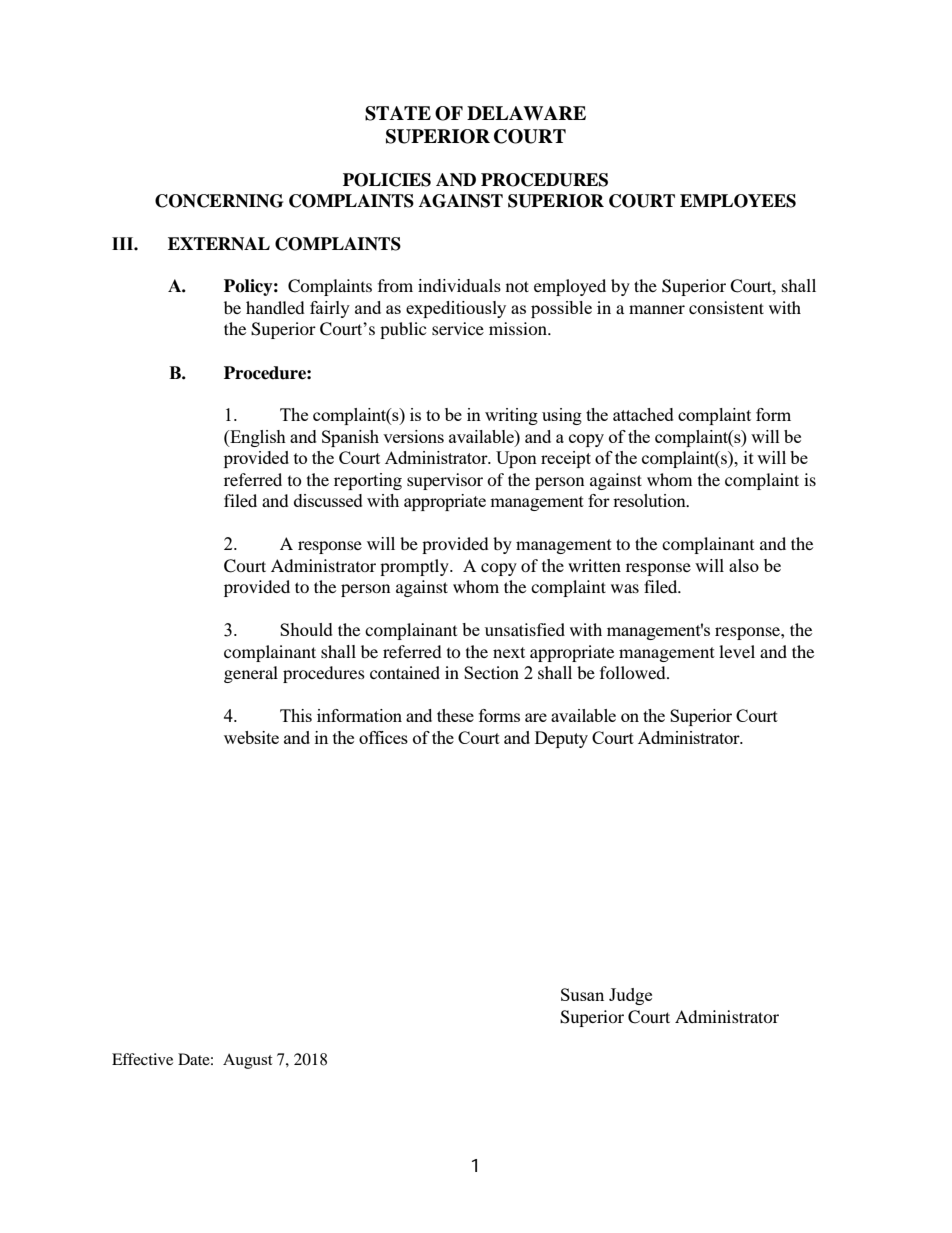  Describe the element at coordinates (306, 629) in the image. I see `Should` at that location.
